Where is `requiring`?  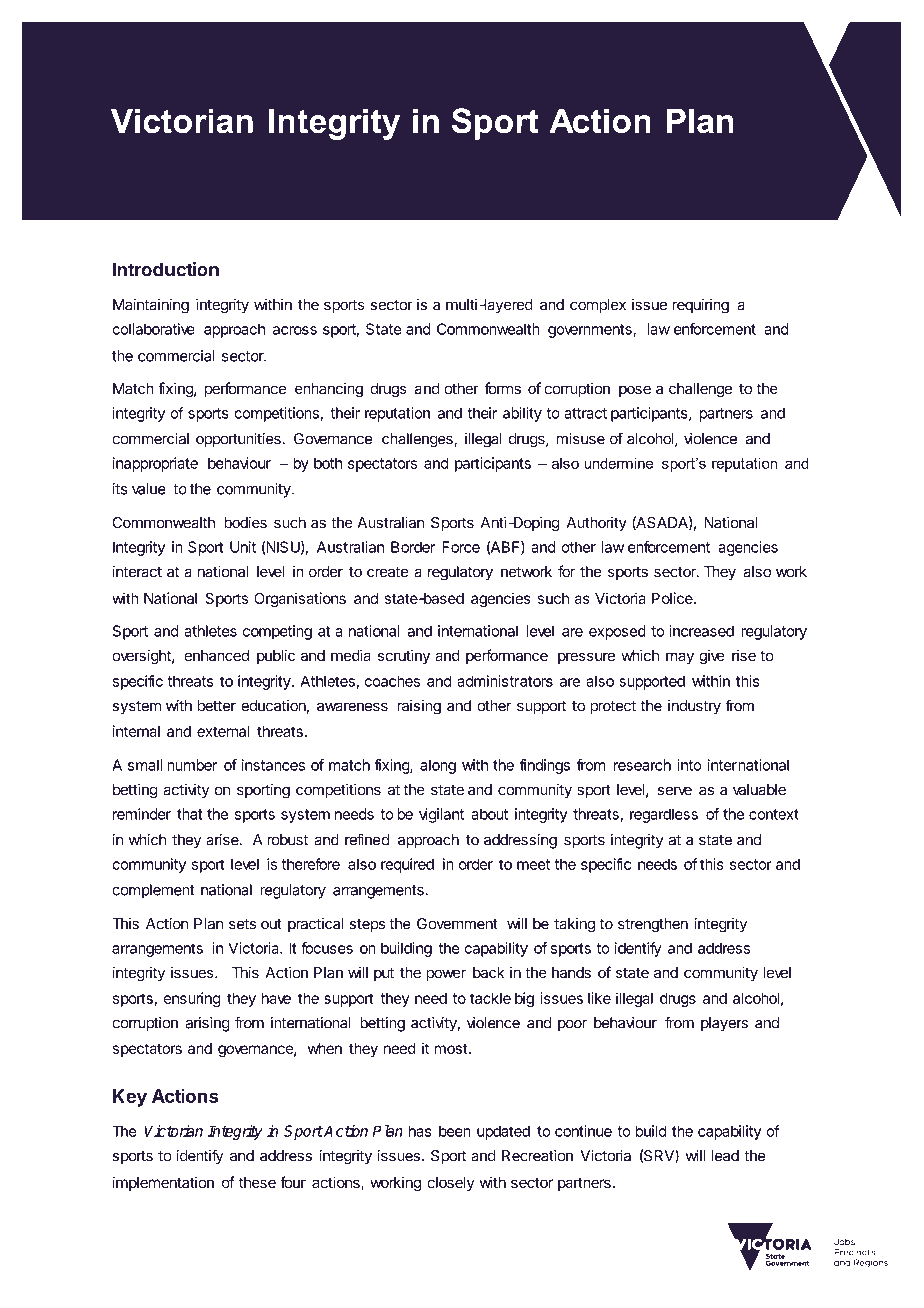 requiring is located at coordinates (701, 306).
